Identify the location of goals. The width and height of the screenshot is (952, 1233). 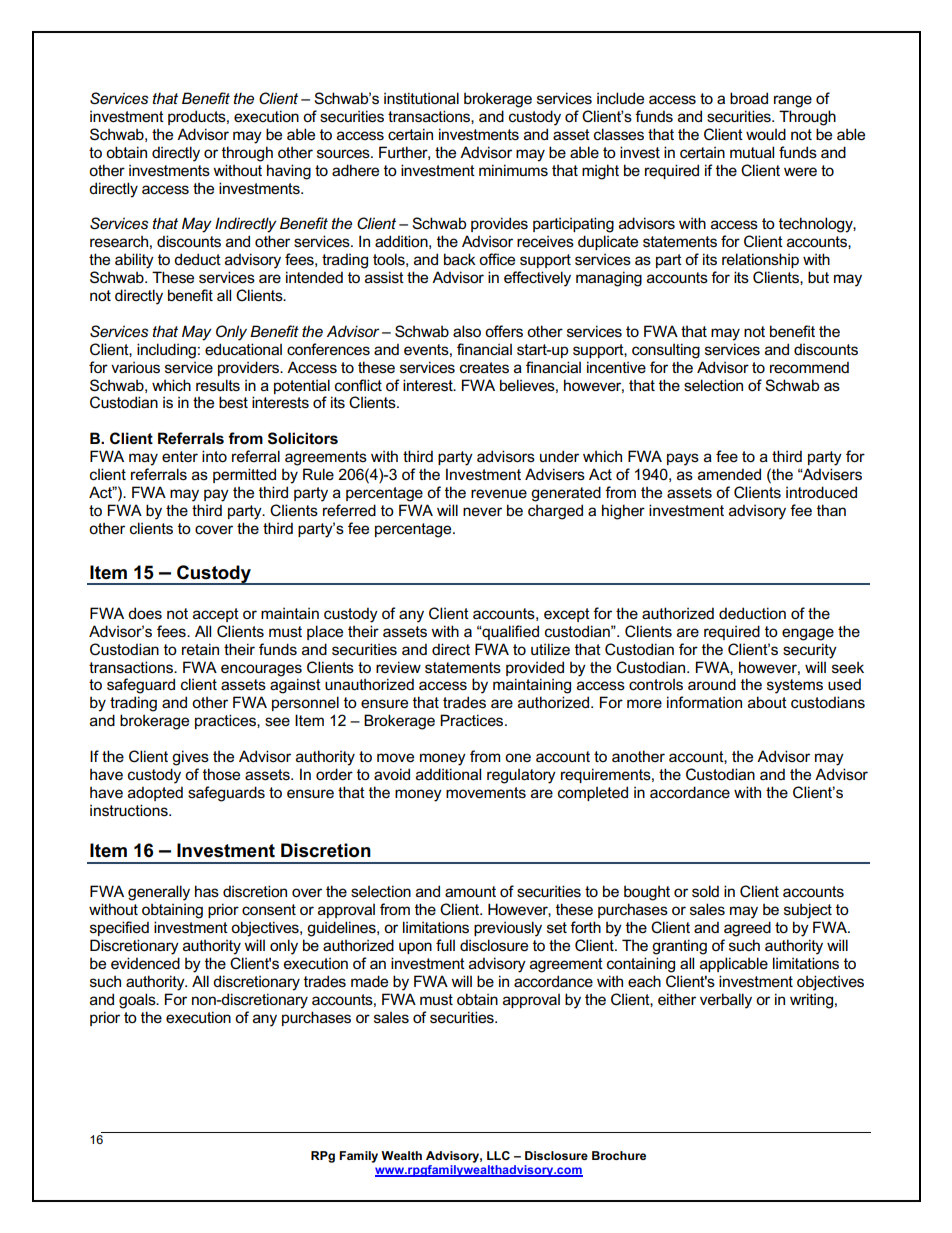
(138, 1001).
